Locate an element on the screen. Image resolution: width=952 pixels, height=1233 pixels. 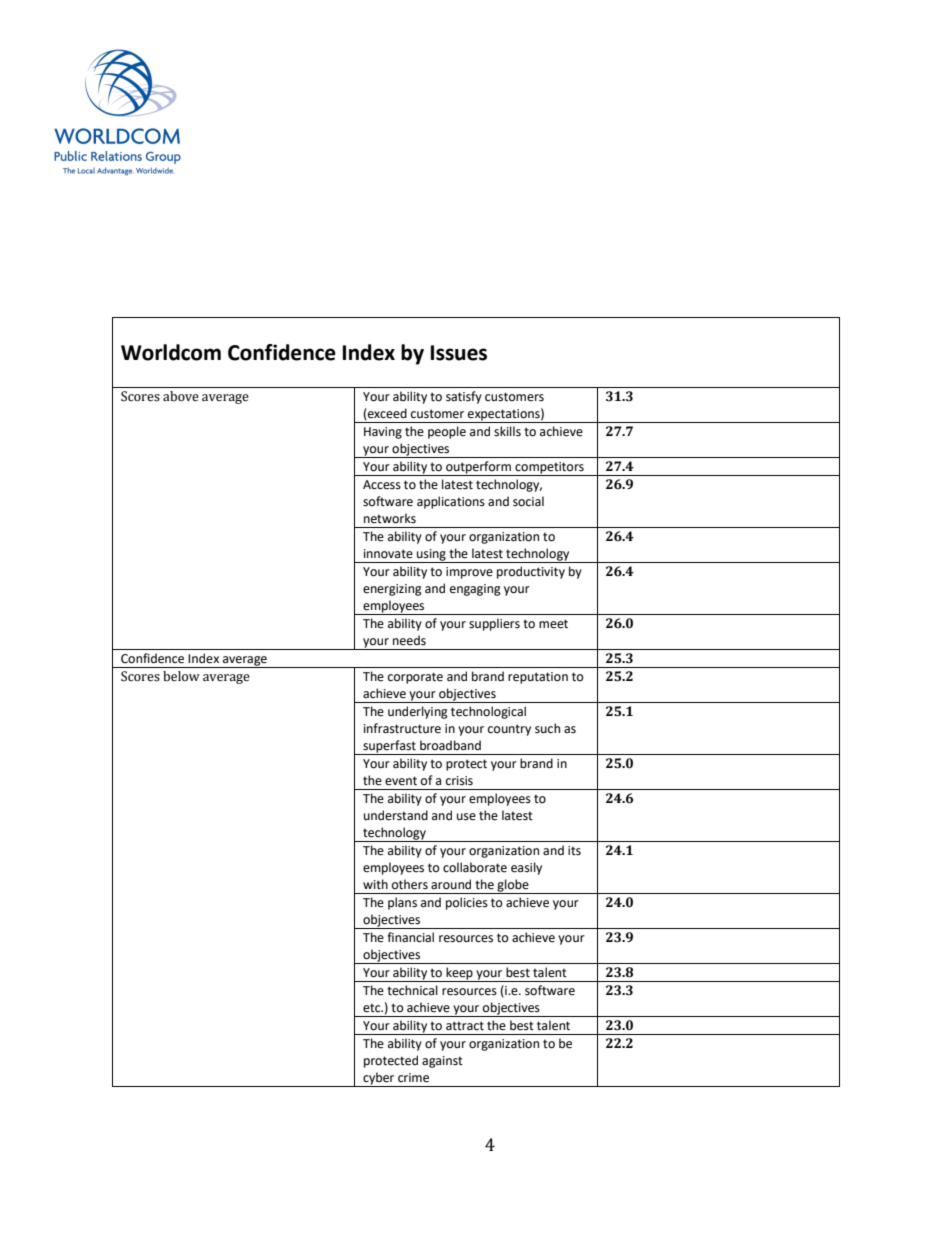
cyber is located at coordinates (379, 1079).
